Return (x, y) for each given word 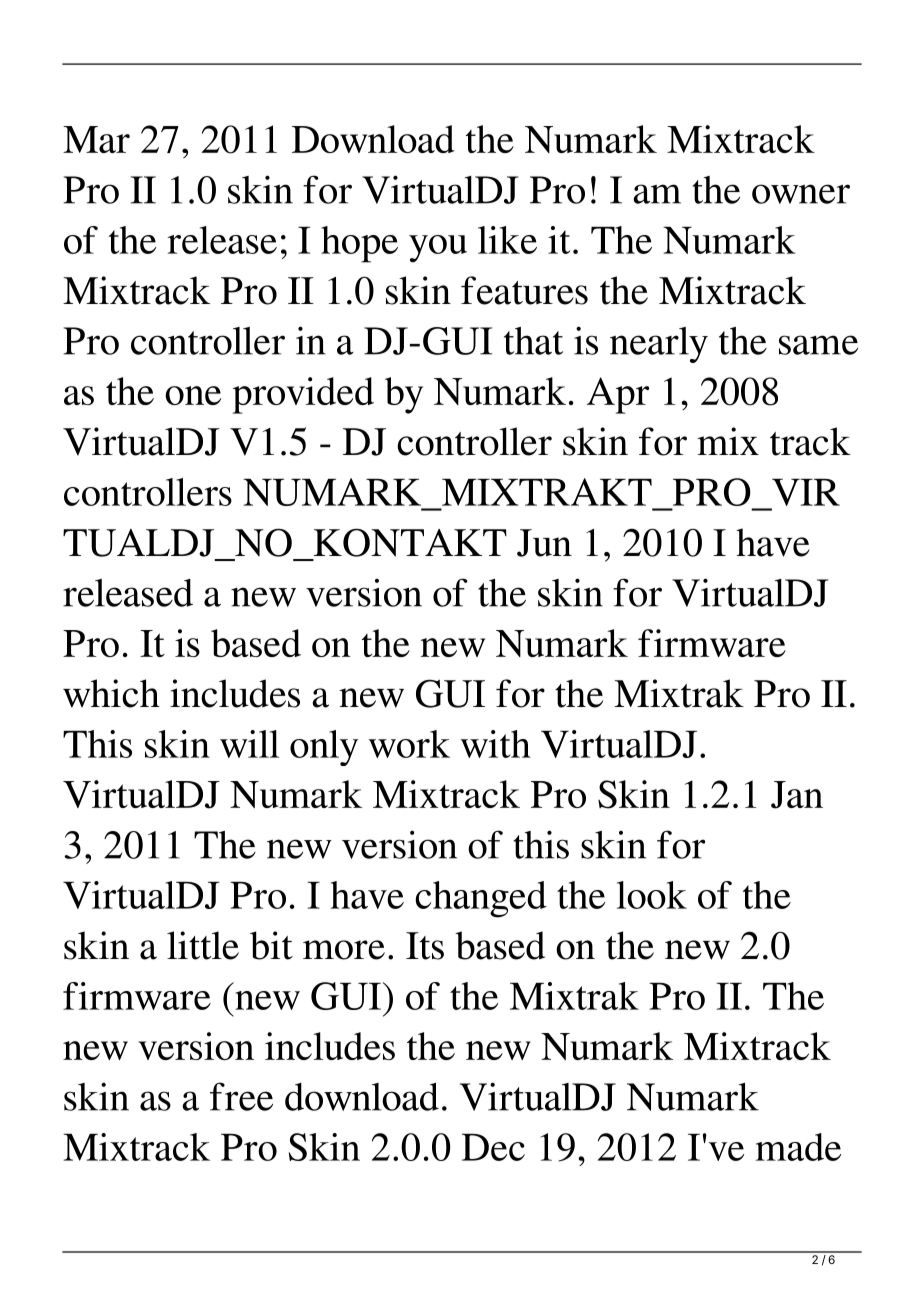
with (496, 744)
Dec (493, 1147)
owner (801, 194)
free (241, 1096)
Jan (797, 795)
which (111, 693)
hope (359, 244)
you (438, 249)
